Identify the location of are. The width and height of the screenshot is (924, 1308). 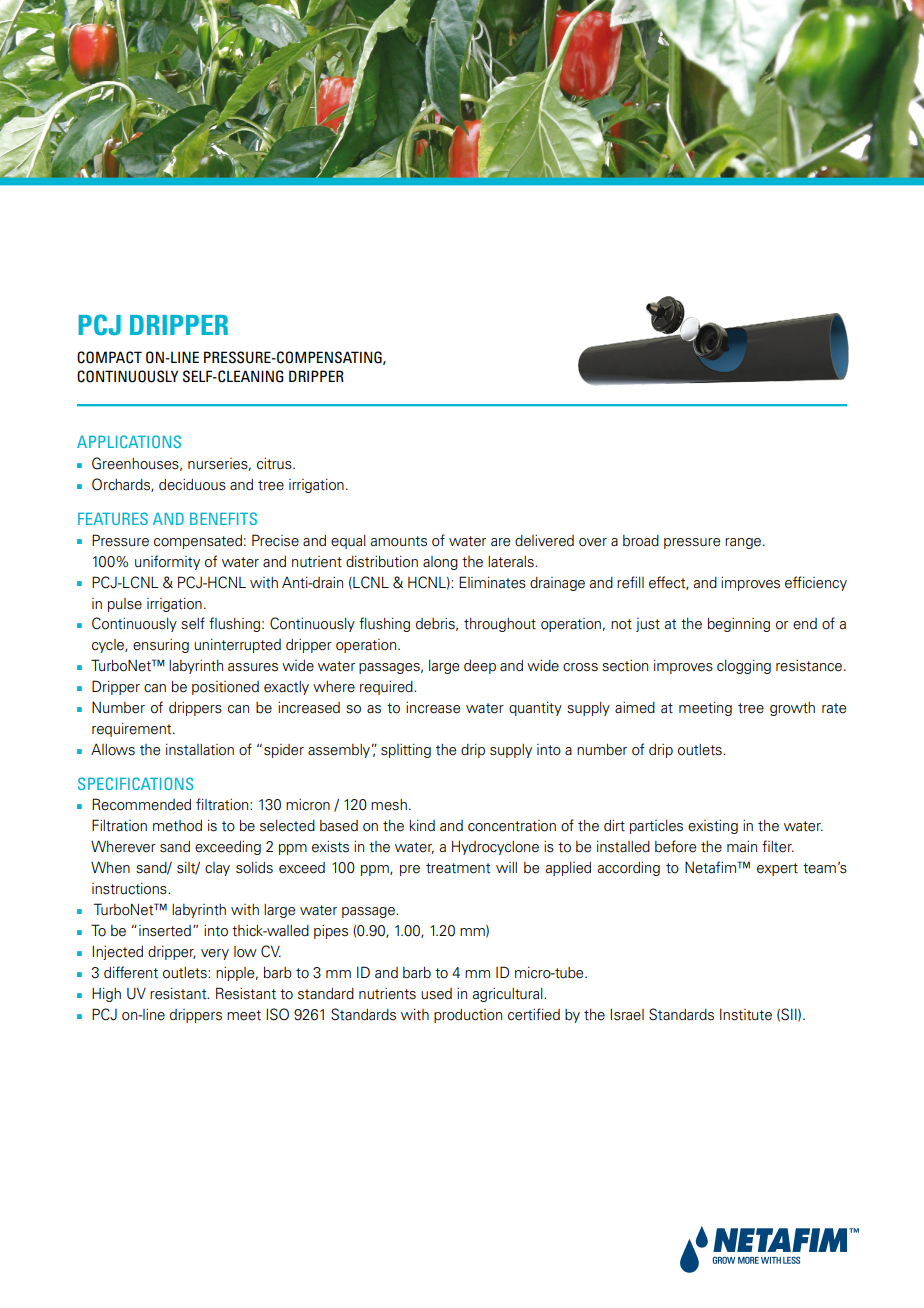
(500, 542).
